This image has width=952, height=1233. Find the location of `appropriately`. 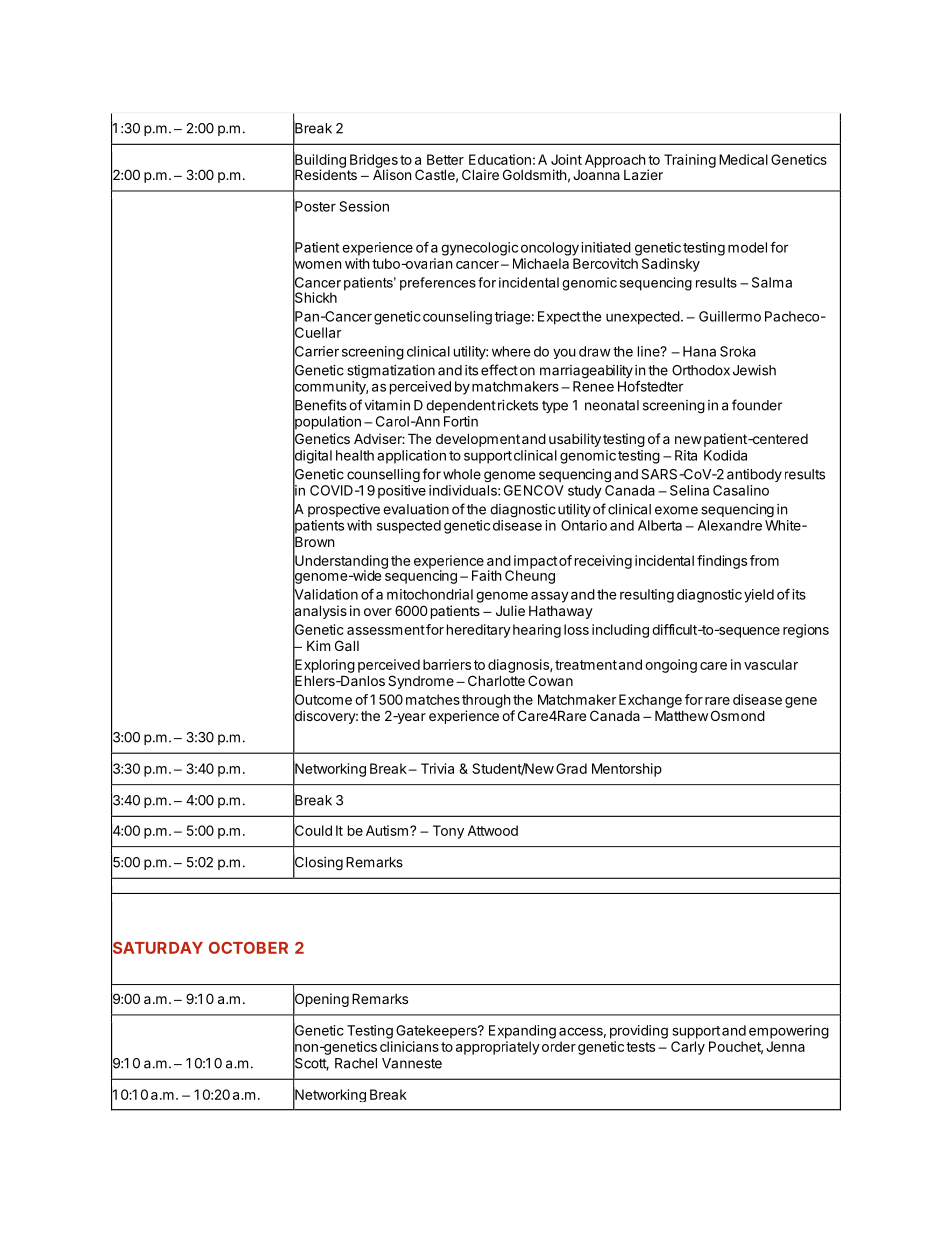

appropriately is located at coordinates (498, 1048).
